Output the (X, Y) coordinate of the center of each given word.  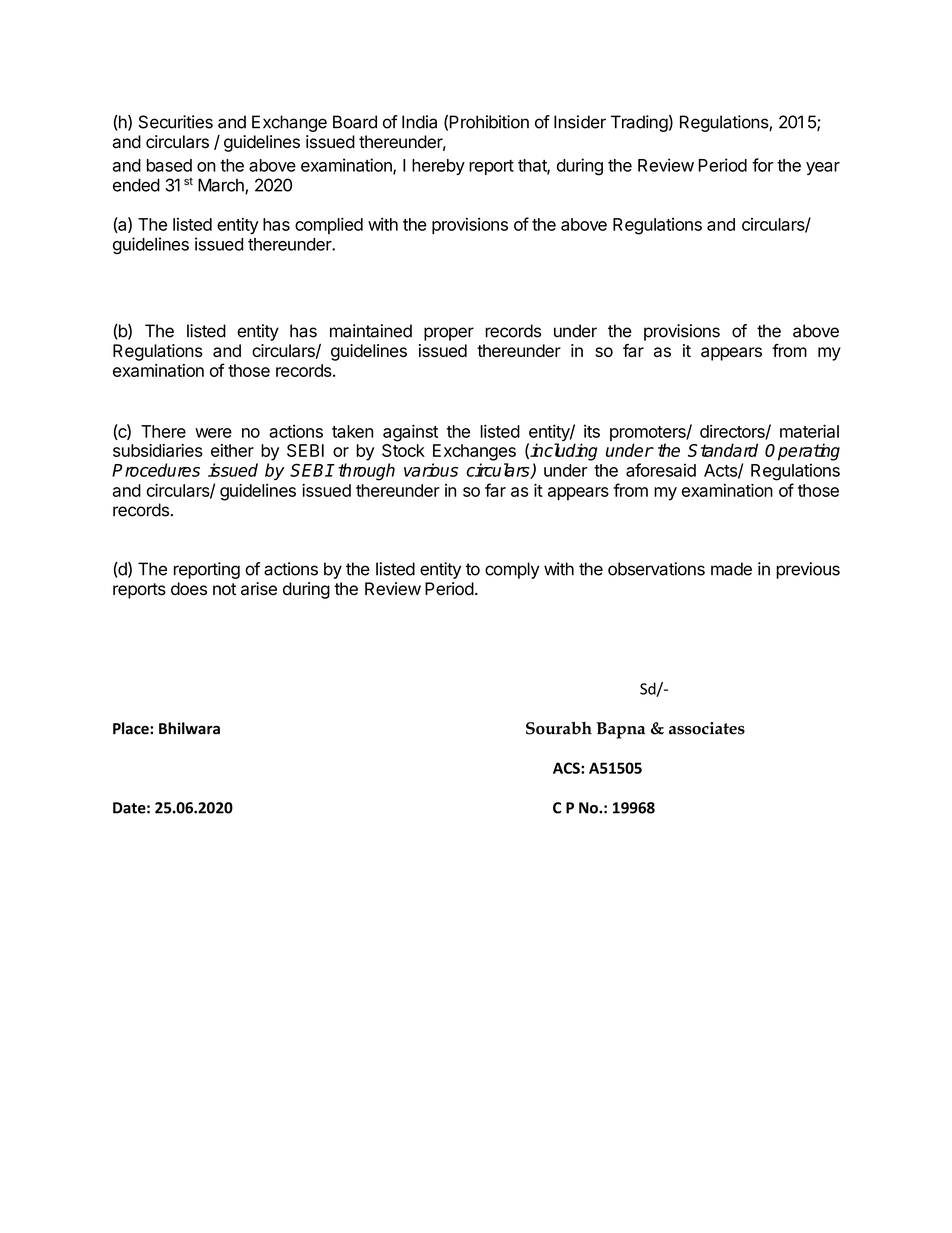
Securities (176, 122)
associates (707, 728)
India (419, 122)
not (224, 589)
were (213, 433)
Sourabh (559, 728)
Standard (723, 450)
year (823, 168)
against (410, 433)
